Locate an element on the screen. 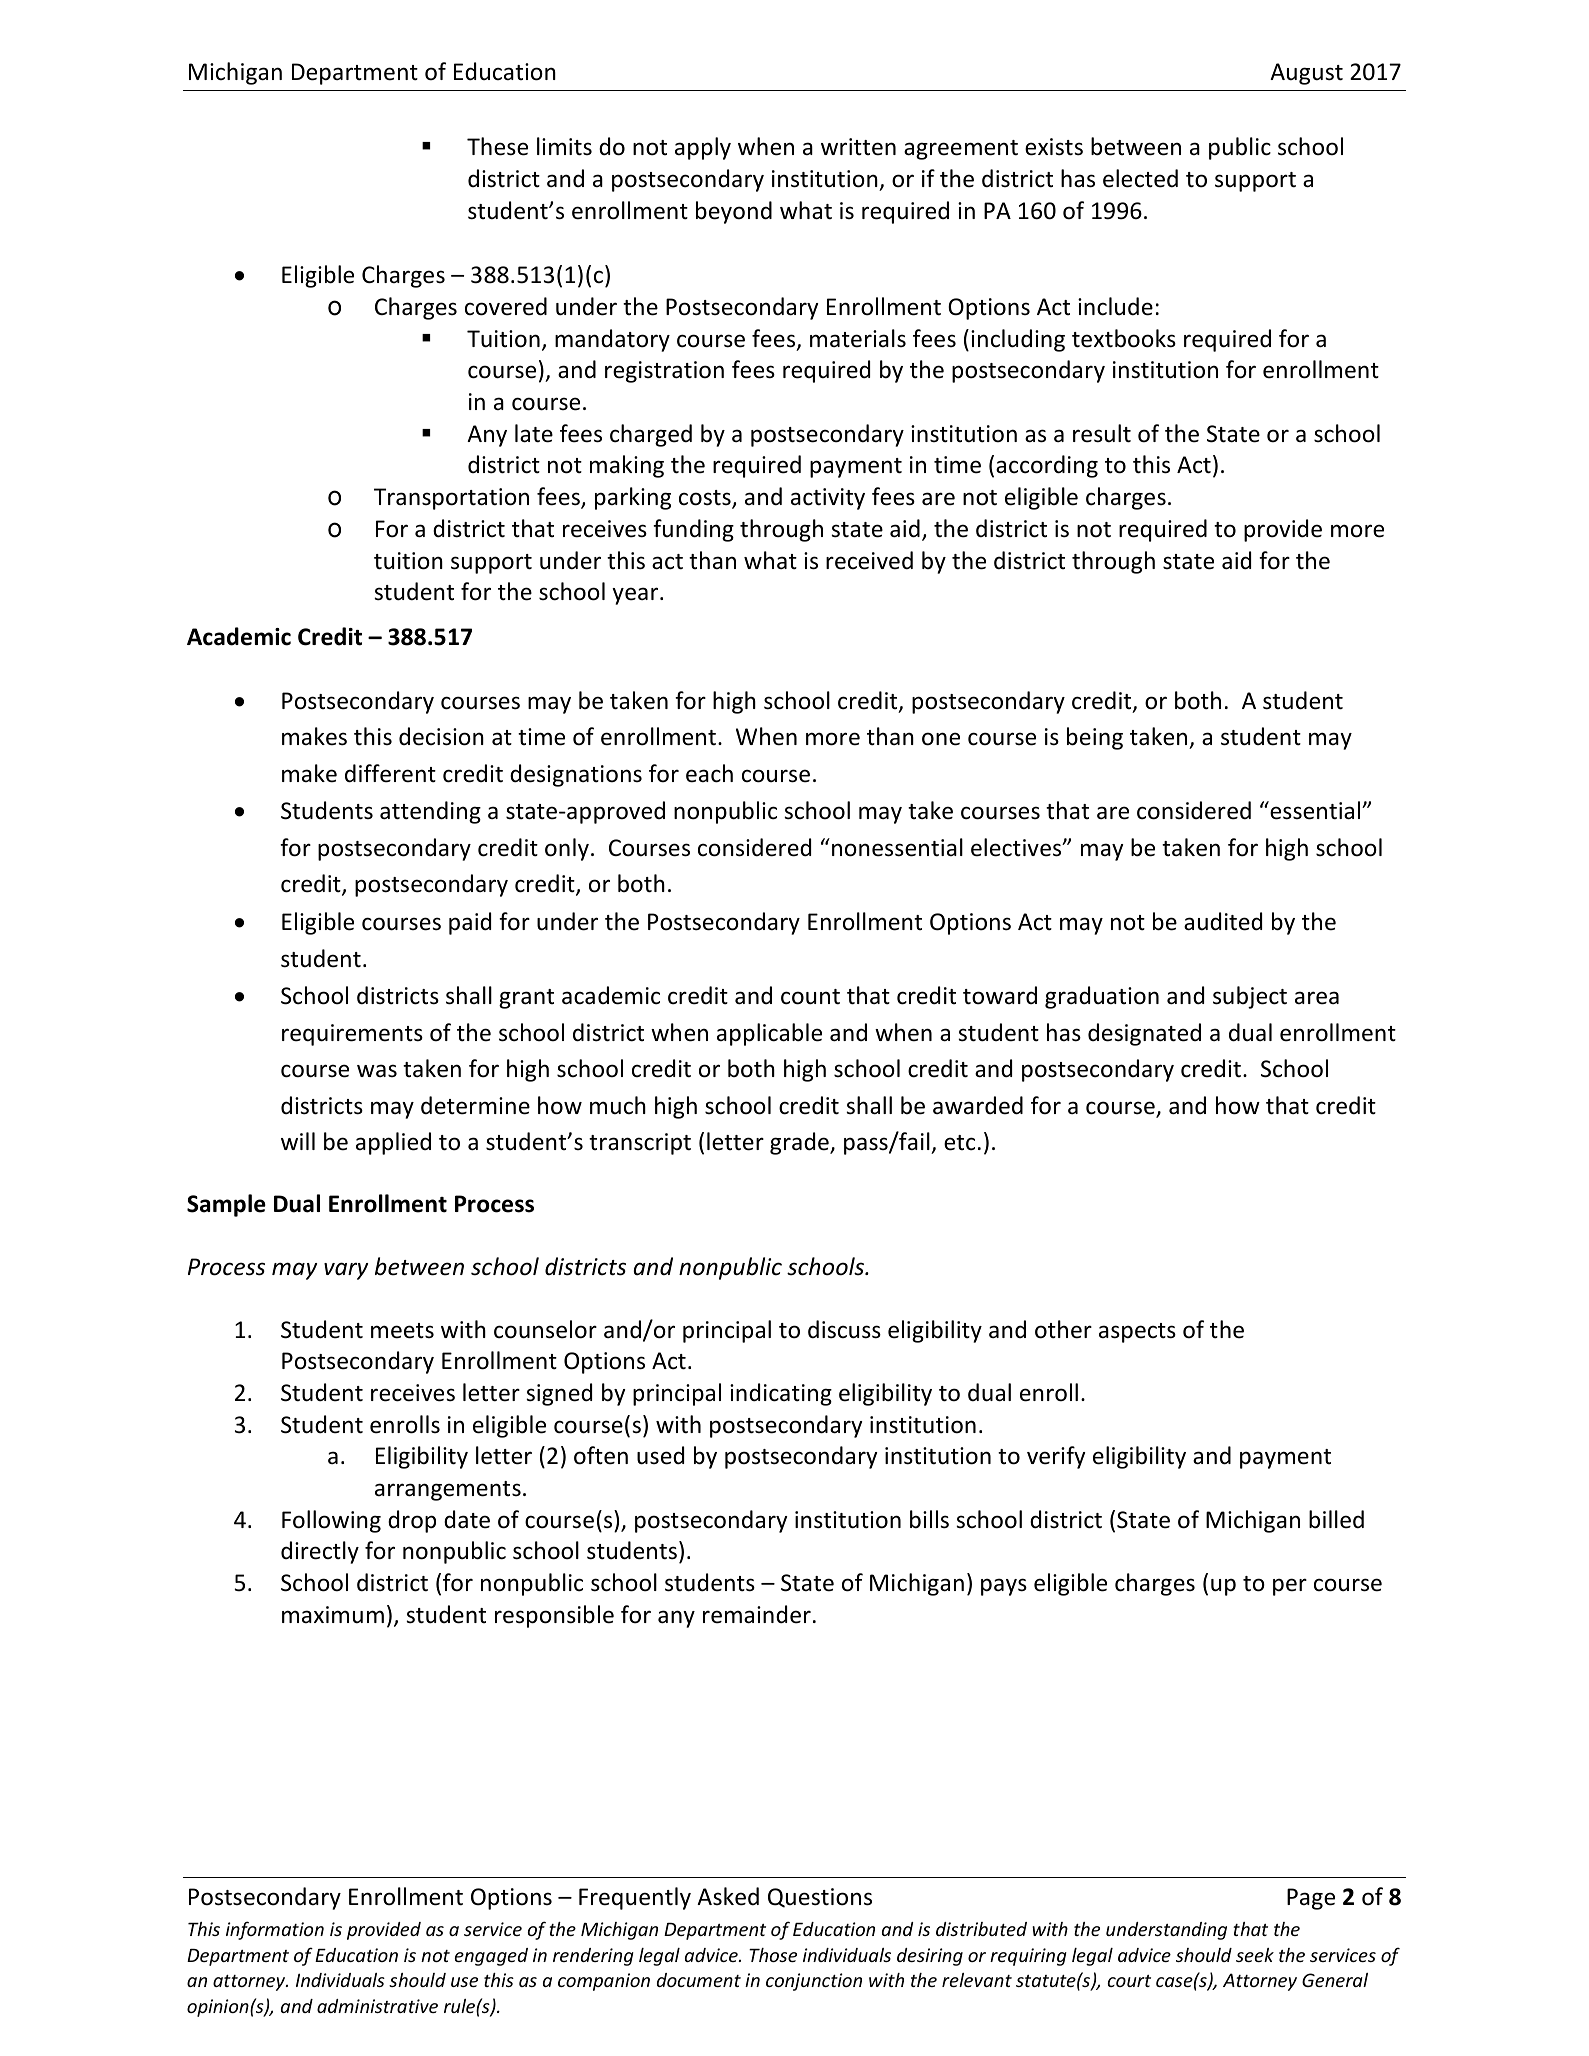  elected is located at coordinates (1140, 178).
